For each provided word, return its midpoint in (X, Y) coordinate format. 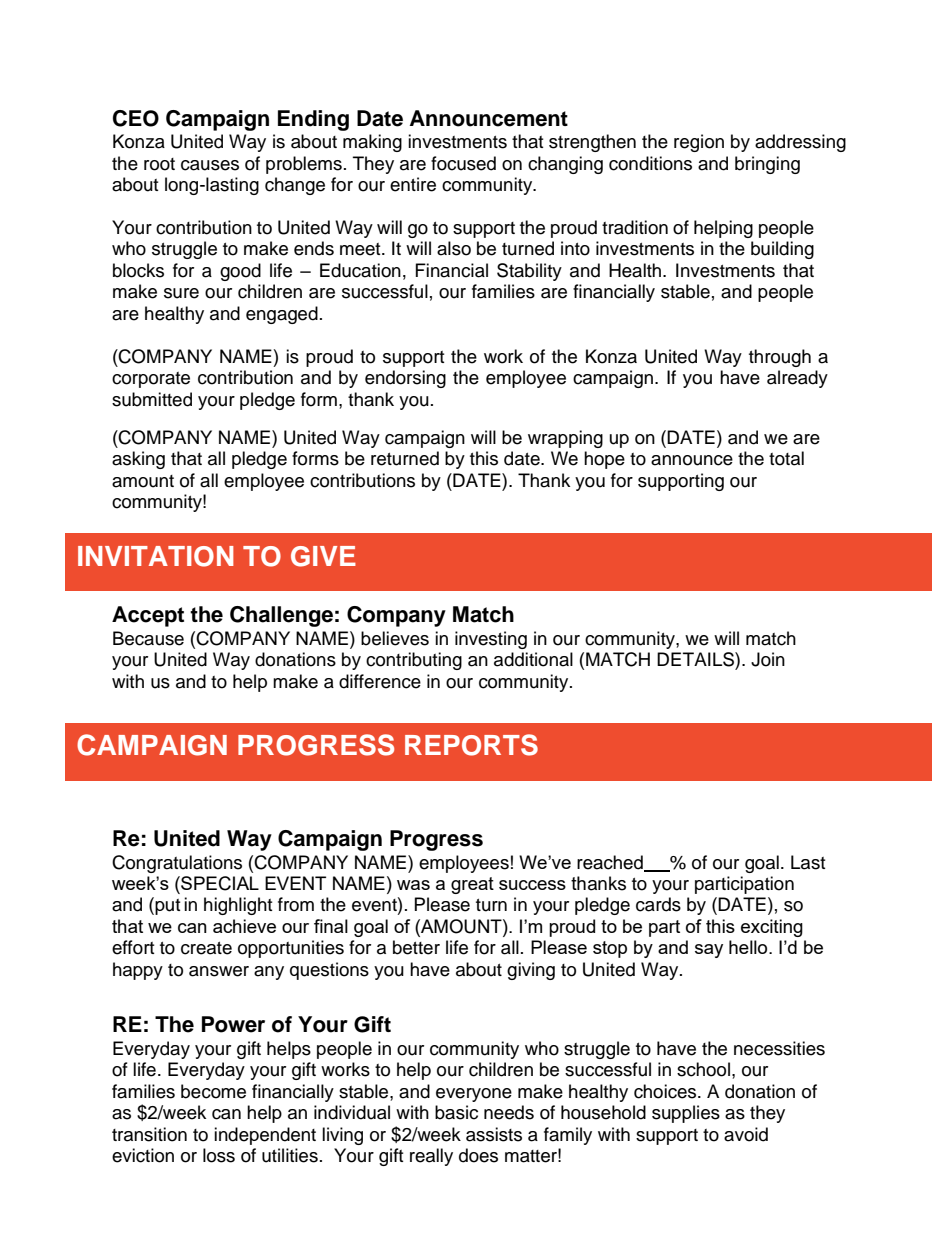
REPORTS (471, 745)
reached (611, 863)
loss (219, 1155)
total (786, 458)
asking (138, 460)
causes (210, 165)
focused (463, 163)
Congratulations (177, 864)
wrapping (565, 439)
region (699, 143)
